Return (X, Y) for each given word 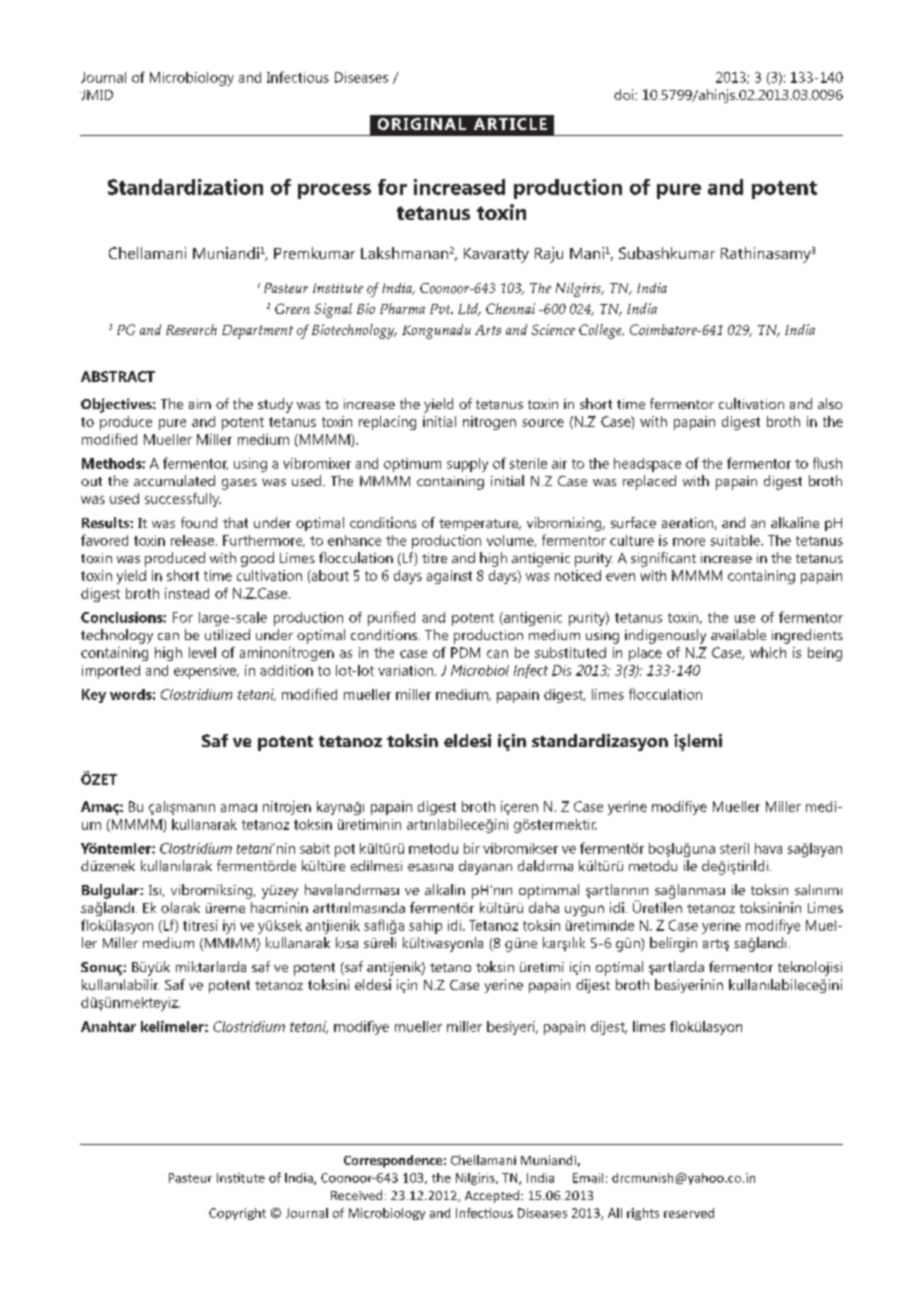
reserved (689, 1213)
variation (407, 670)
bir (472, 848)
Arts (488, 330)
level (202, 652)
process (334, 191)
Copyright (237, 1214)
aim (200, 404)
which (768, 652)
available (738, 634)
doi (625, 94)
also (830, 403)
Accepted (492, 1196)
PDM (465, 652)
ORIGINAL (422, 124)
